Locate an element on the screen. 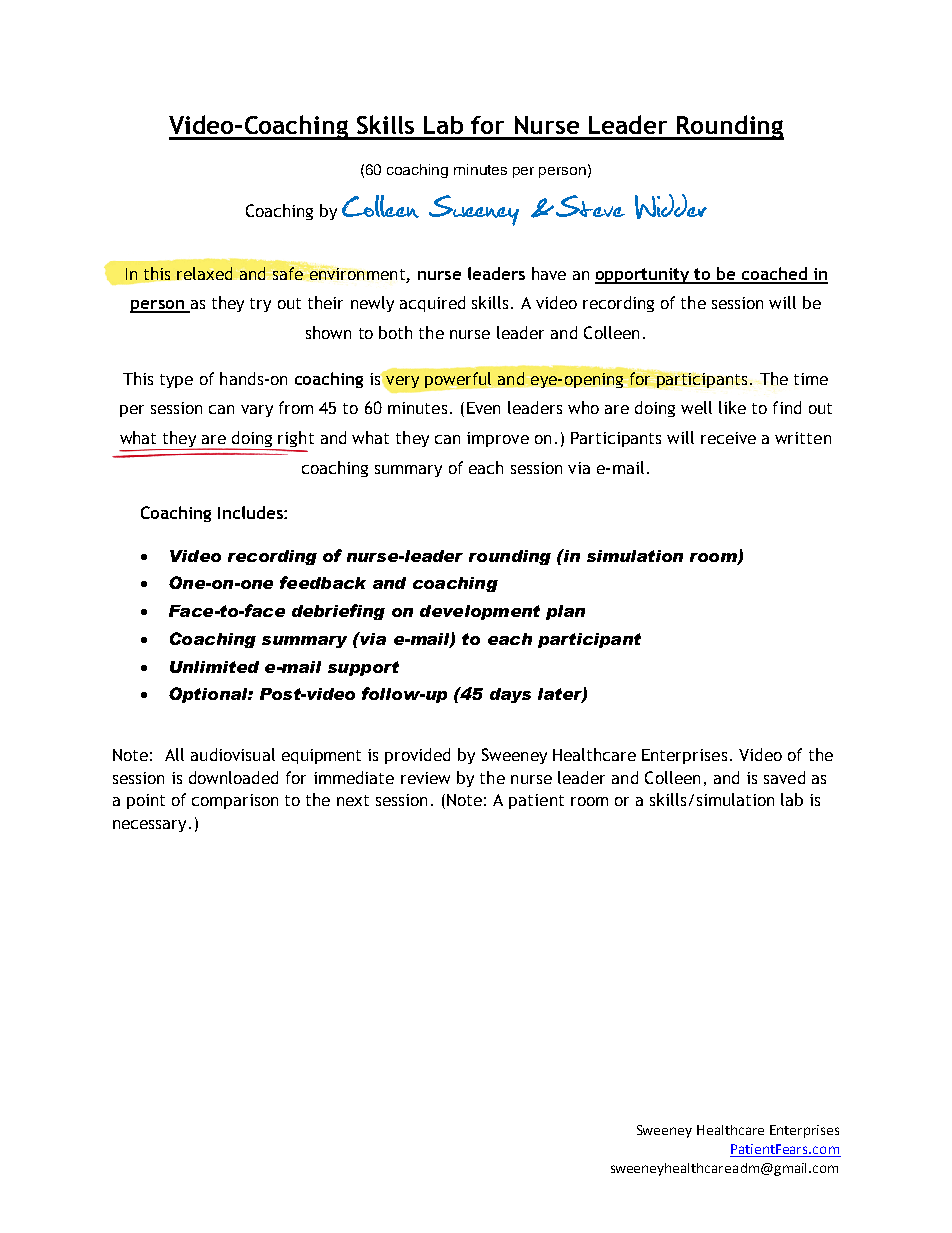 This screenshot has width=952, height=1233. plan is located at coordinates (565, 612).
